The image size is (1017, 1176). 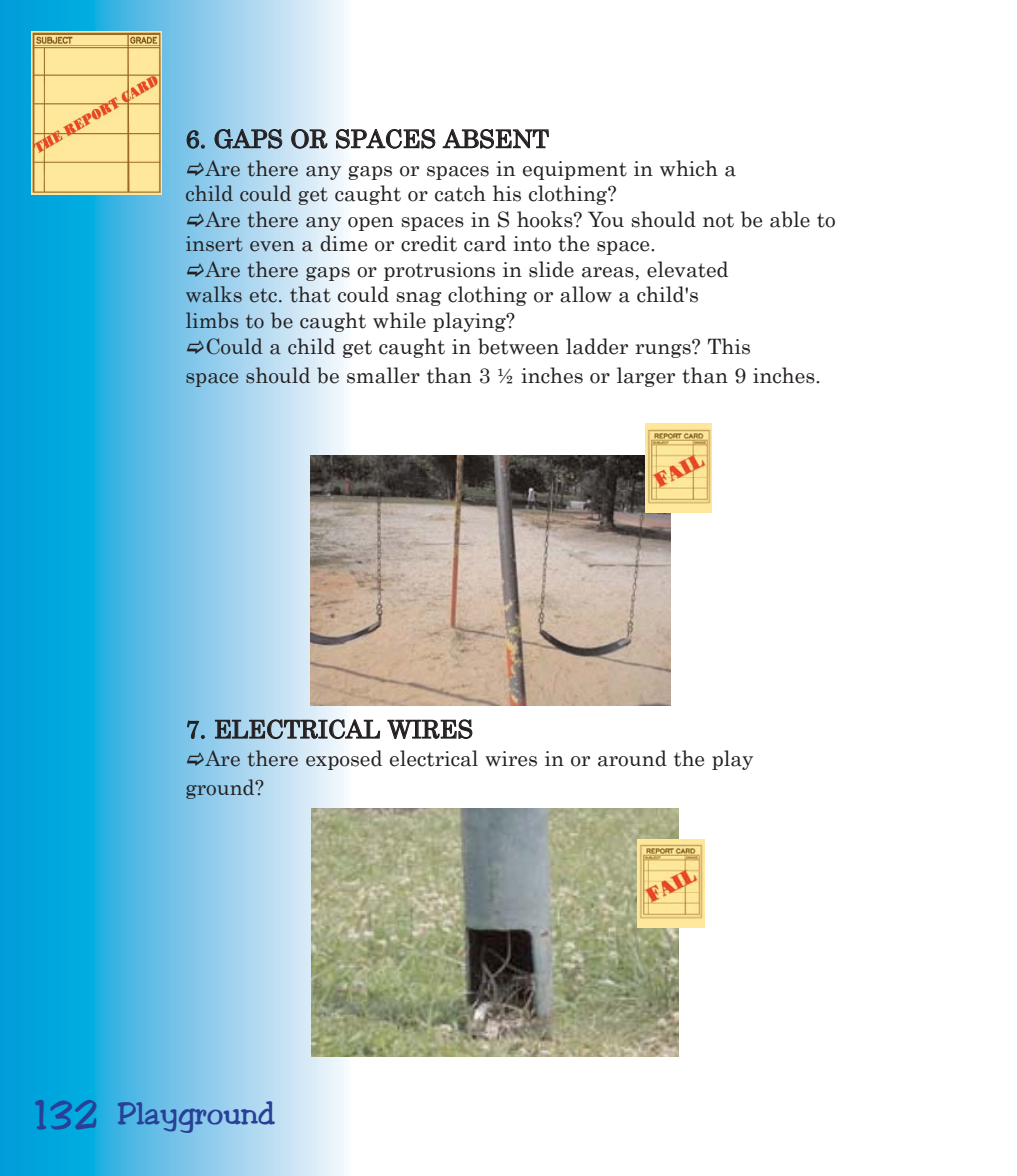 What do you see at coordinates (212, 320) in the screenshot?
I see `limbs` at bounding box center [212, 320].
